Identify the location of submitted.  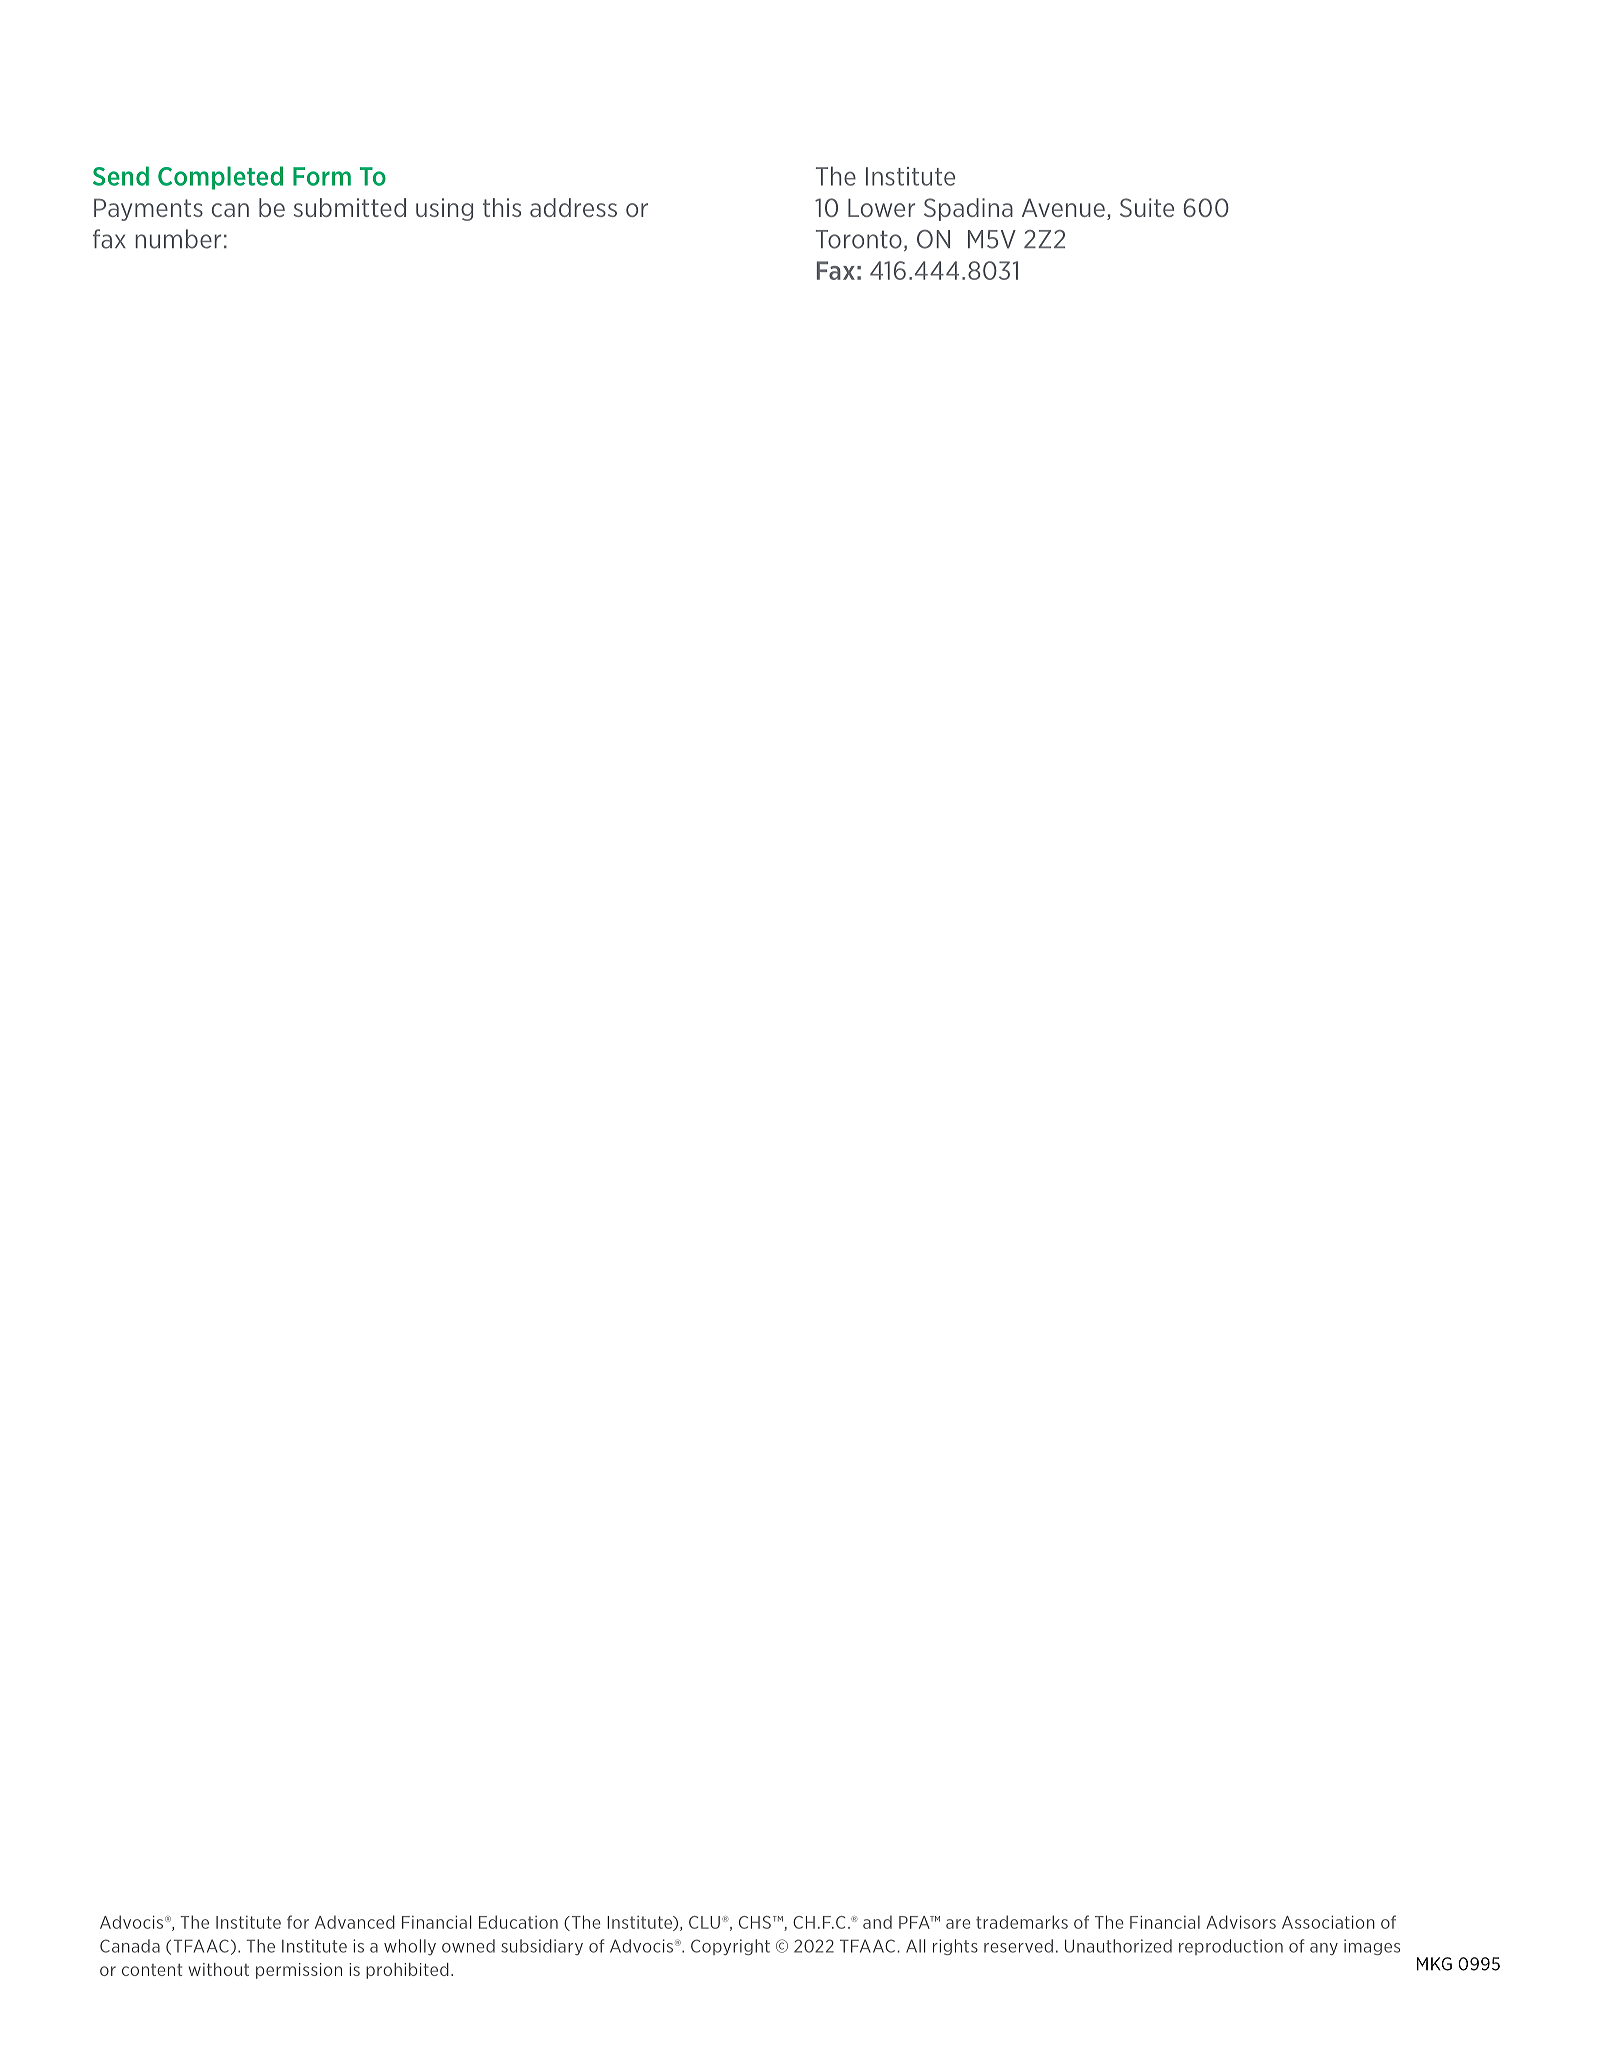
(350, 207).
